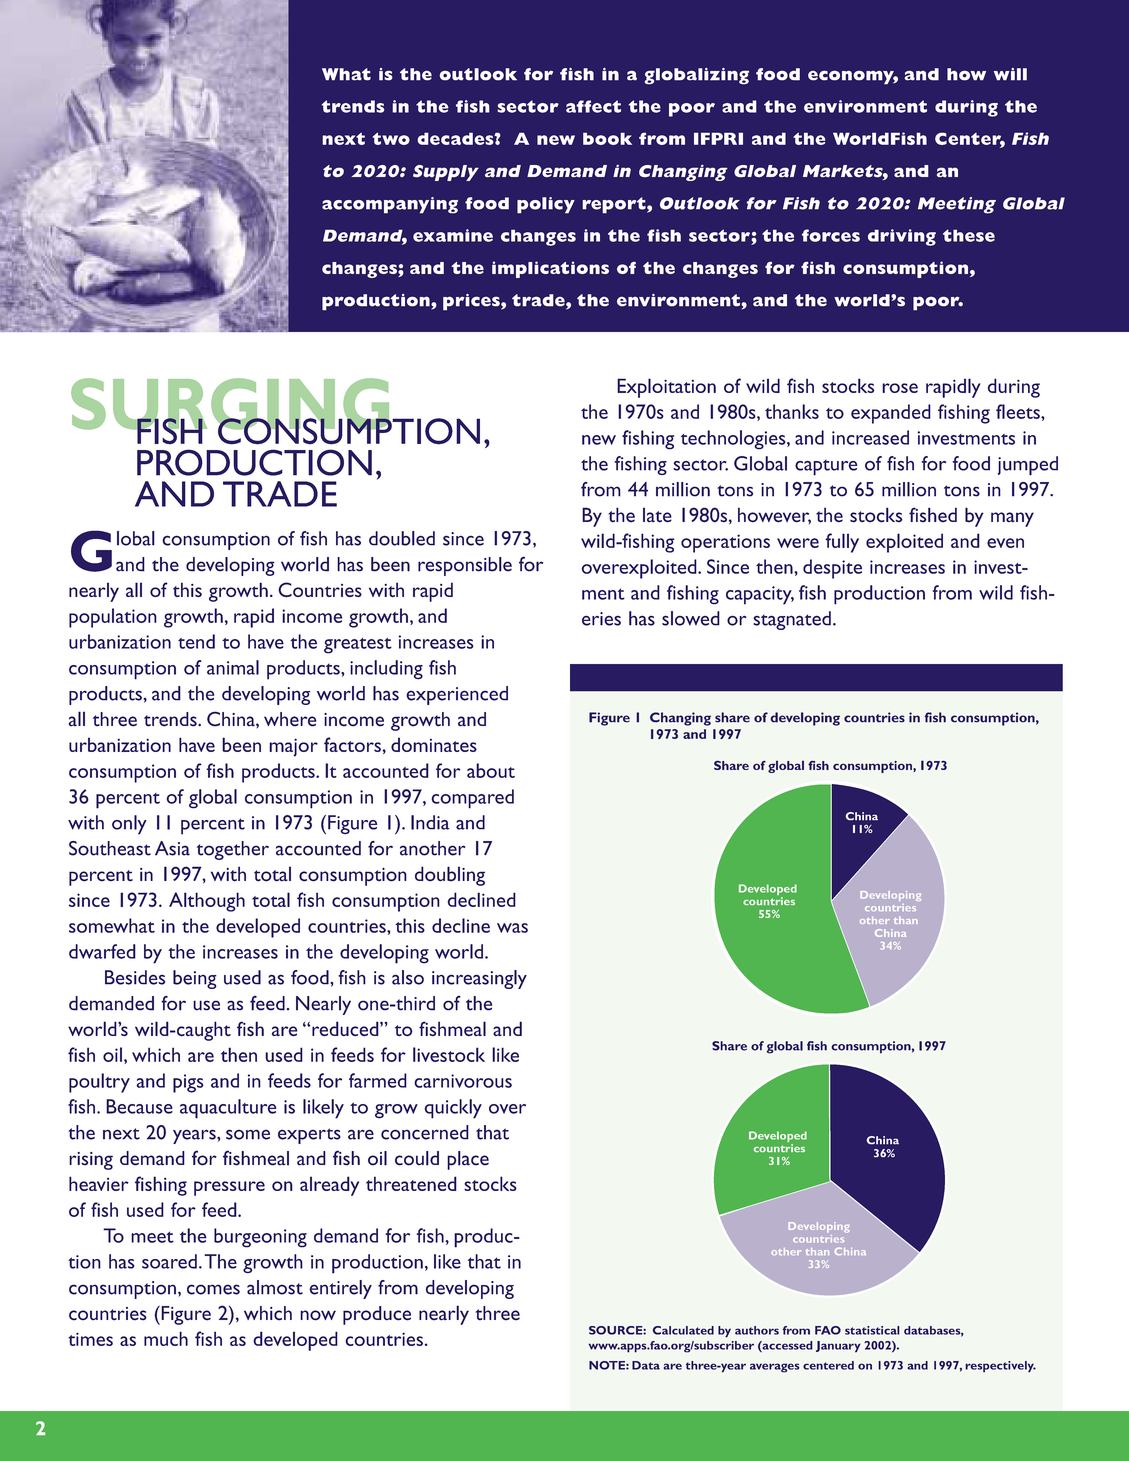  Describe the element at coordinates (166, 1338) in the screenshot. I see `much` at that location.
